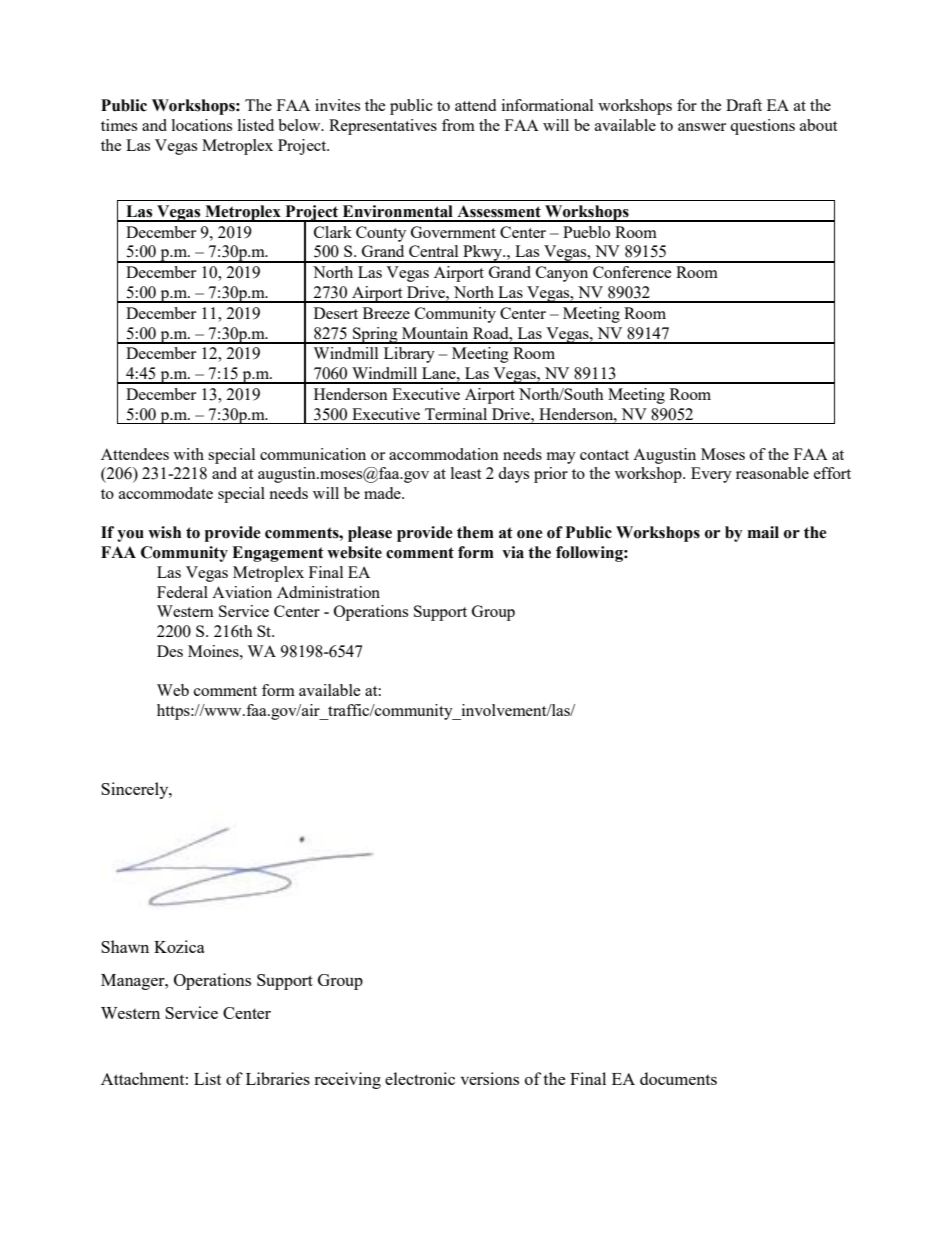  I want to click on Libraries, so click(278, 1078).
